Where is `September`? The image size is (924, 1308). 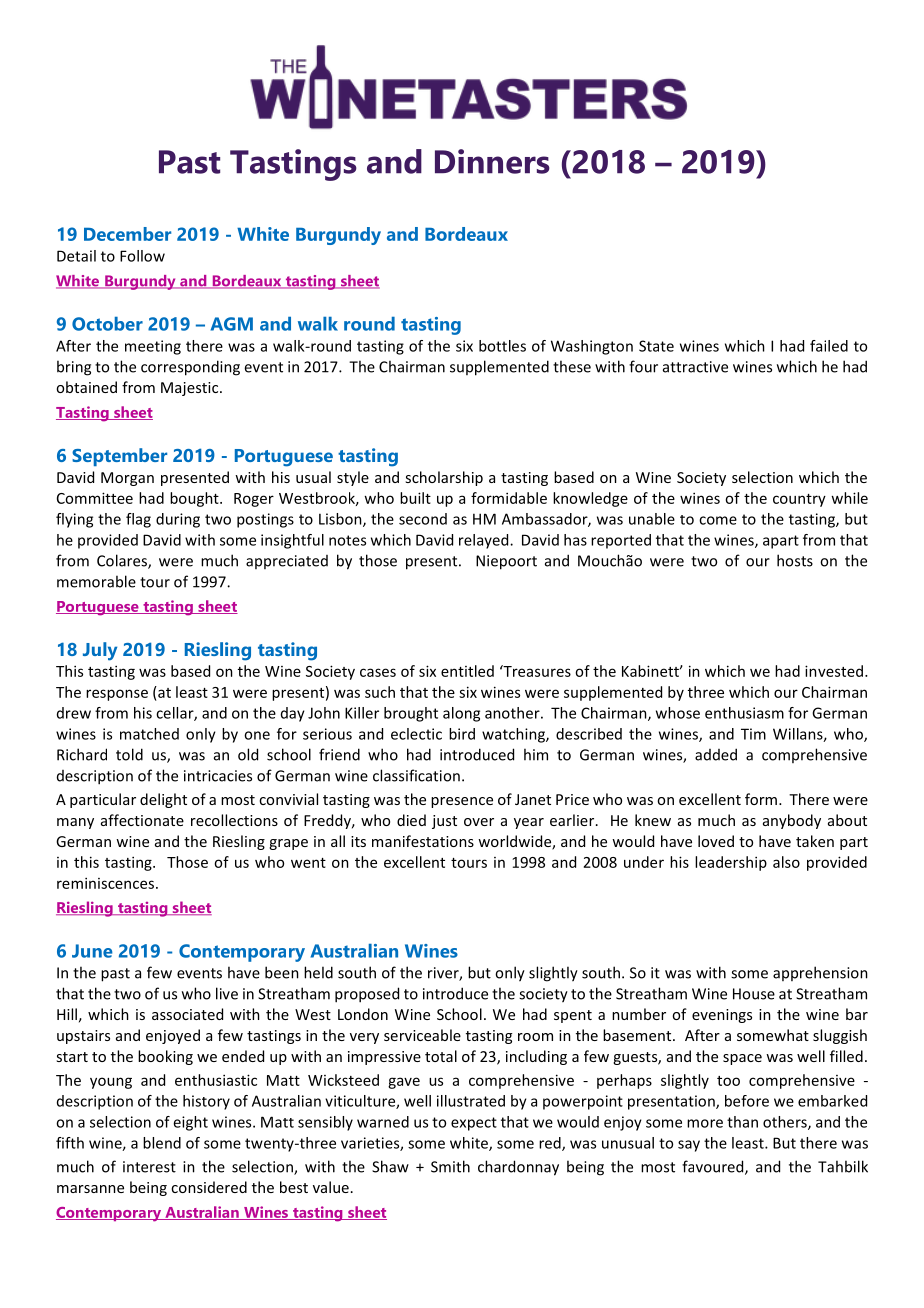 September is located at coordinates (119, 457).
